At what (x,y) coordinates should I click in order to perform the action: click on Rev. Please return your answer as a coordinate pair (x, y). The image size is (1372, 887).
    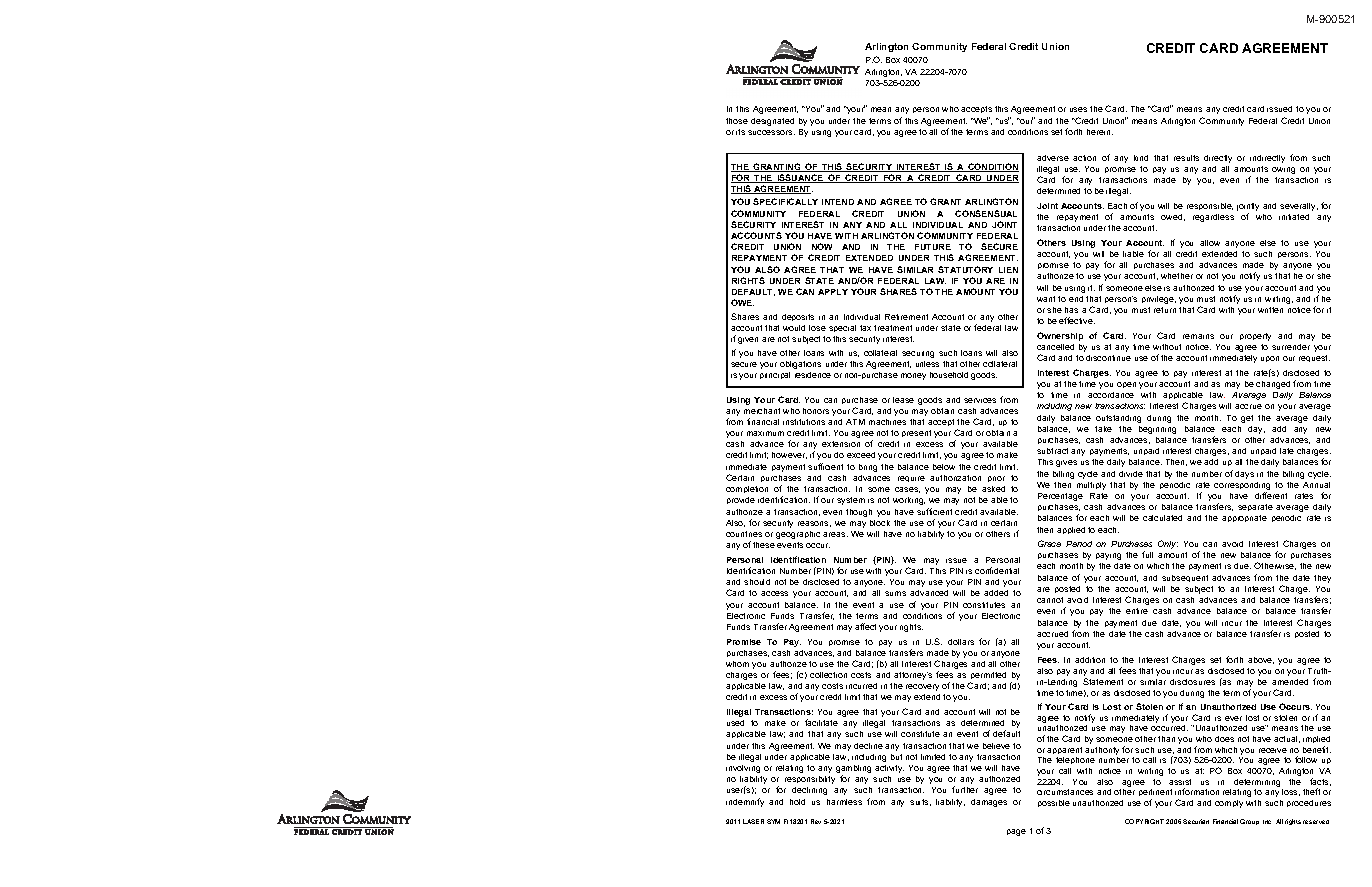
    Looking at the image, I should click on (816, 821).
